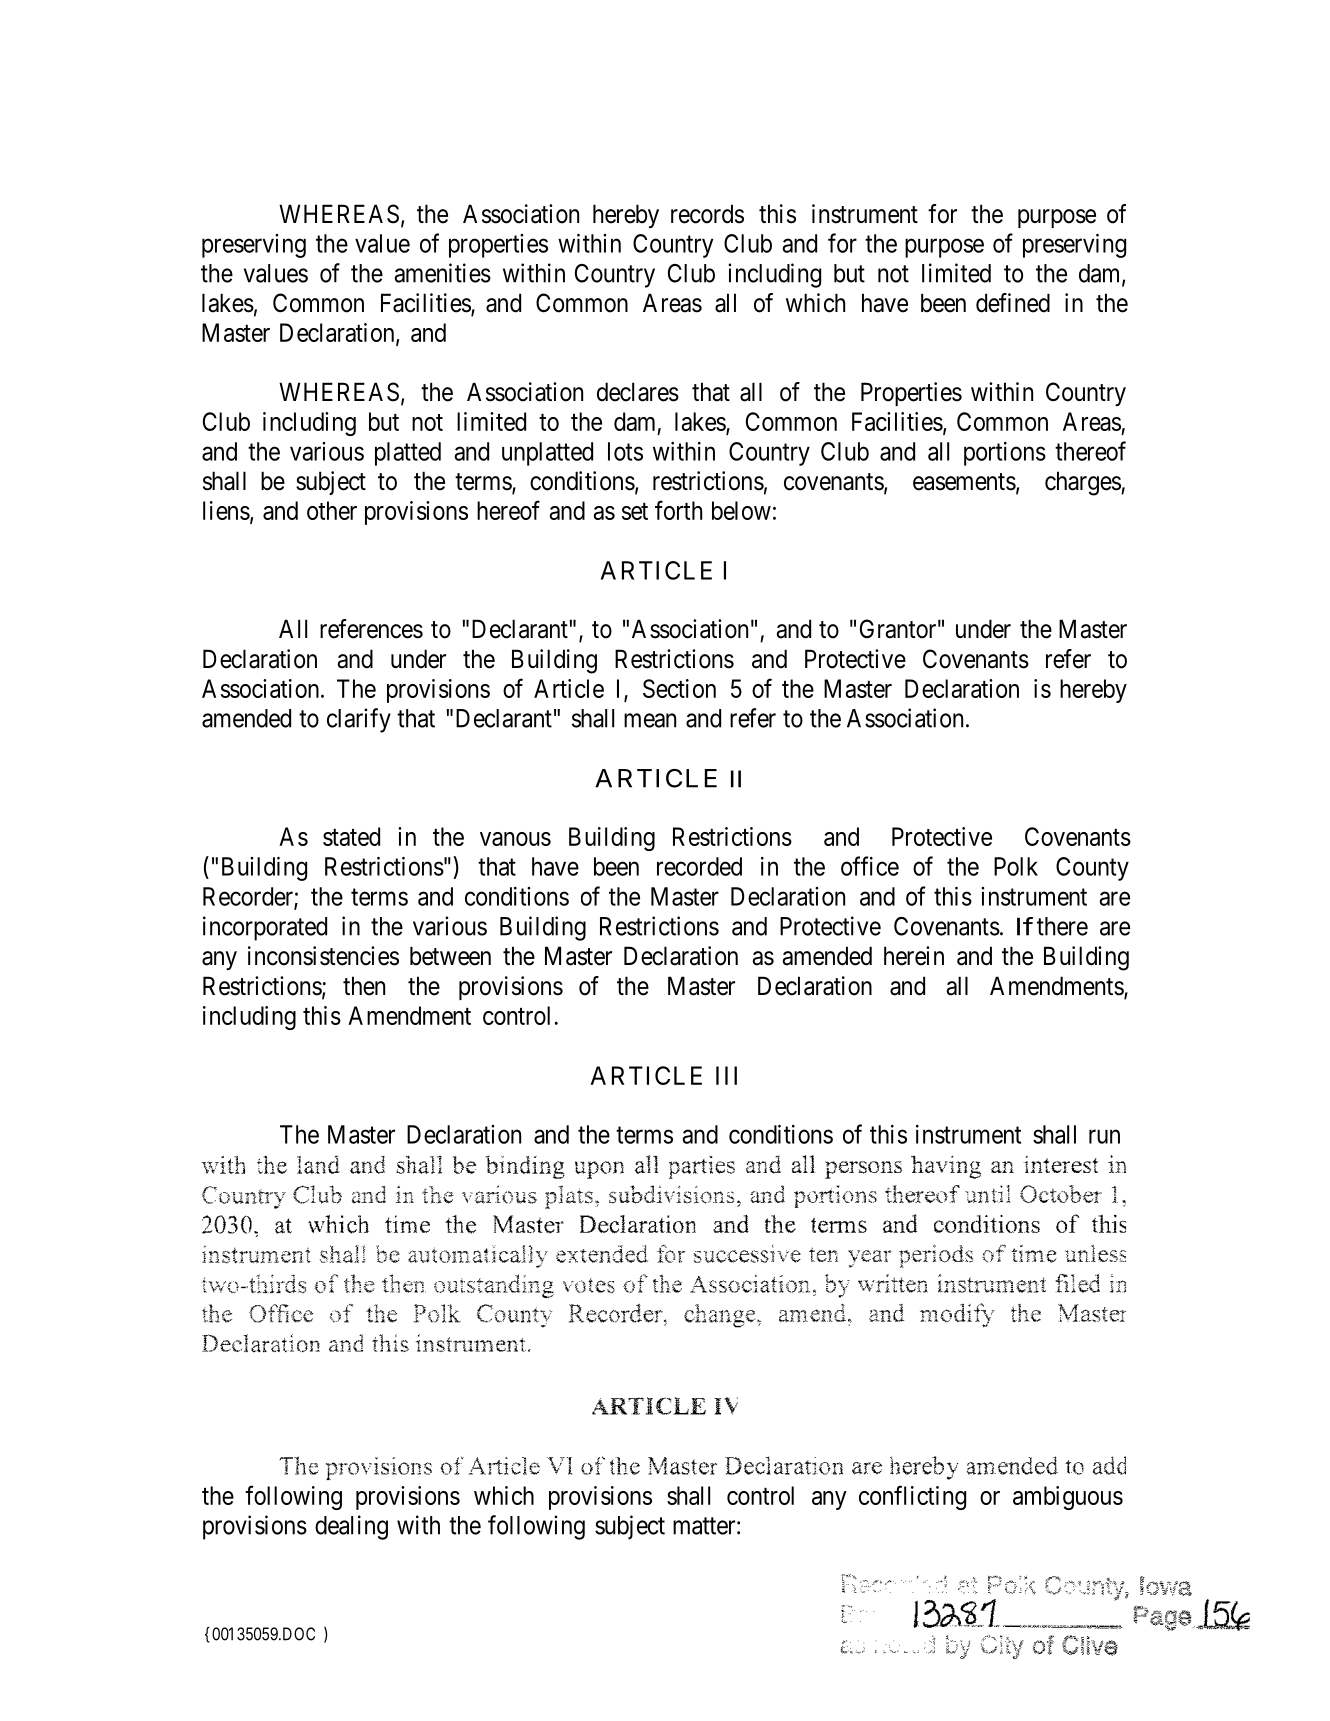 The height and width of the screenshot is (1721, 1330). Describe the element at coordinates (1013, 303) in the screenshot. I see `defined` at that location.
